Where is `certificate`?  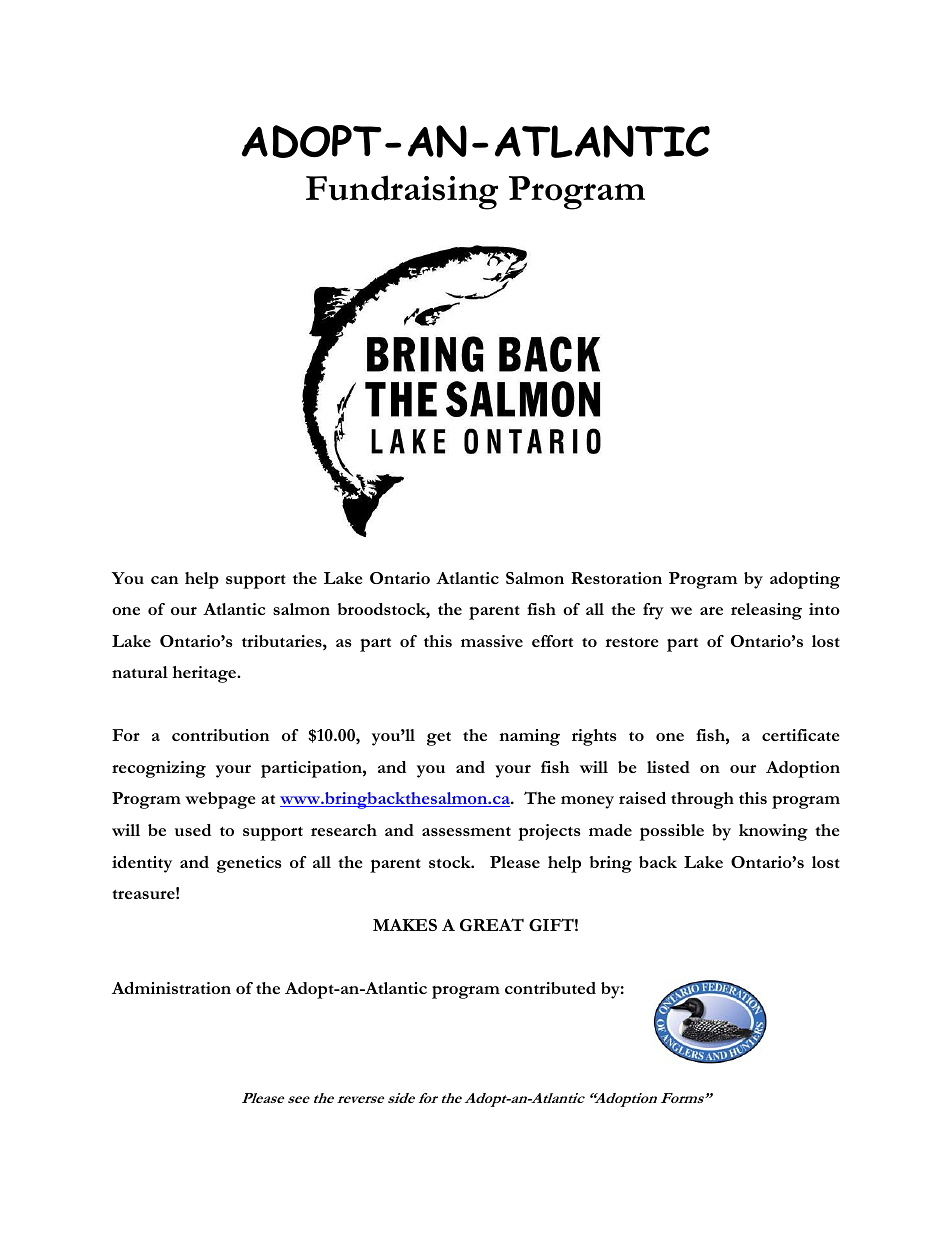 certificate is located at coordinates (800, 735).
